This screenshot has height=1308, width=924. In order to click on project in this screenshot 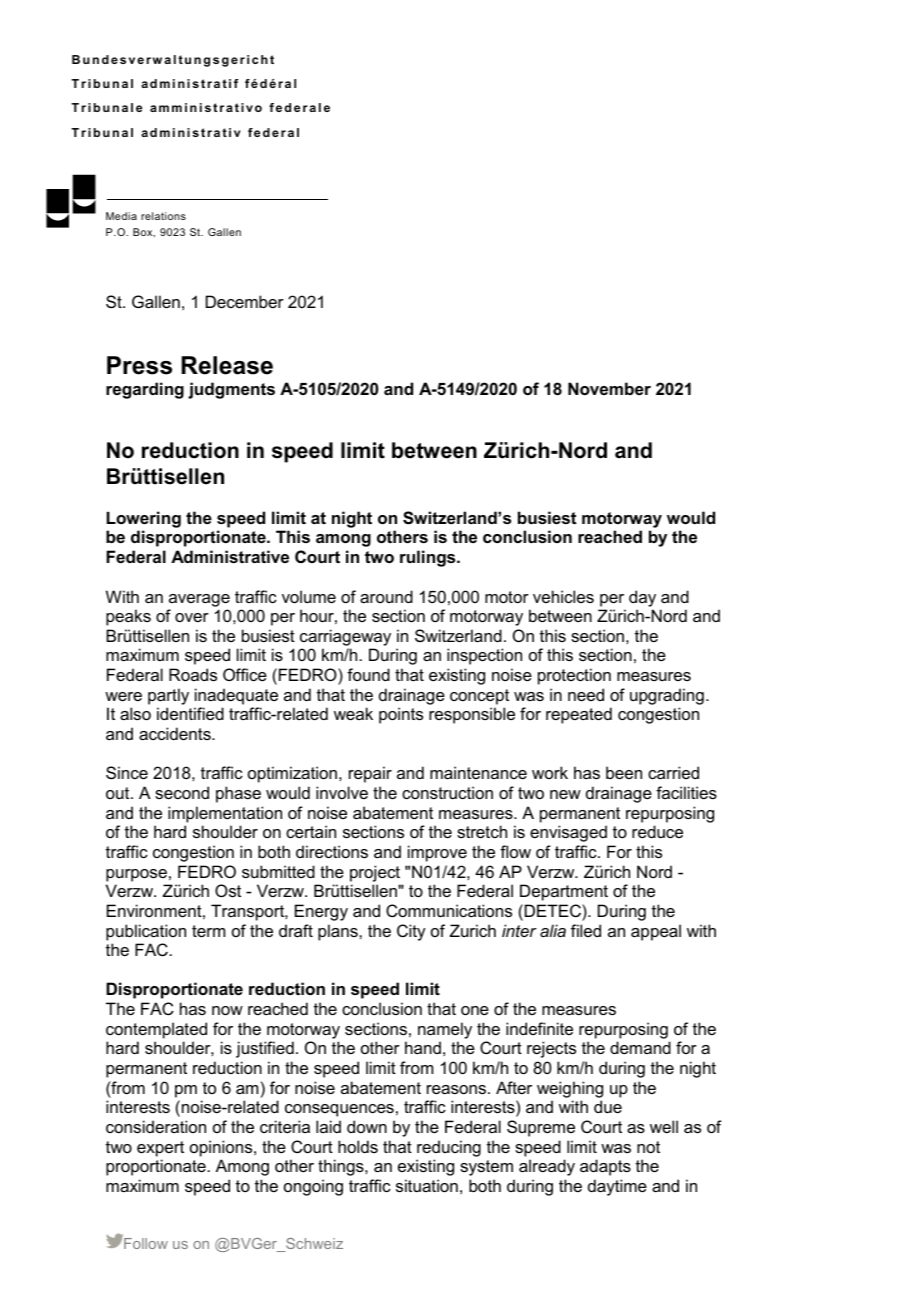, I will do `click(375, 873)`.
